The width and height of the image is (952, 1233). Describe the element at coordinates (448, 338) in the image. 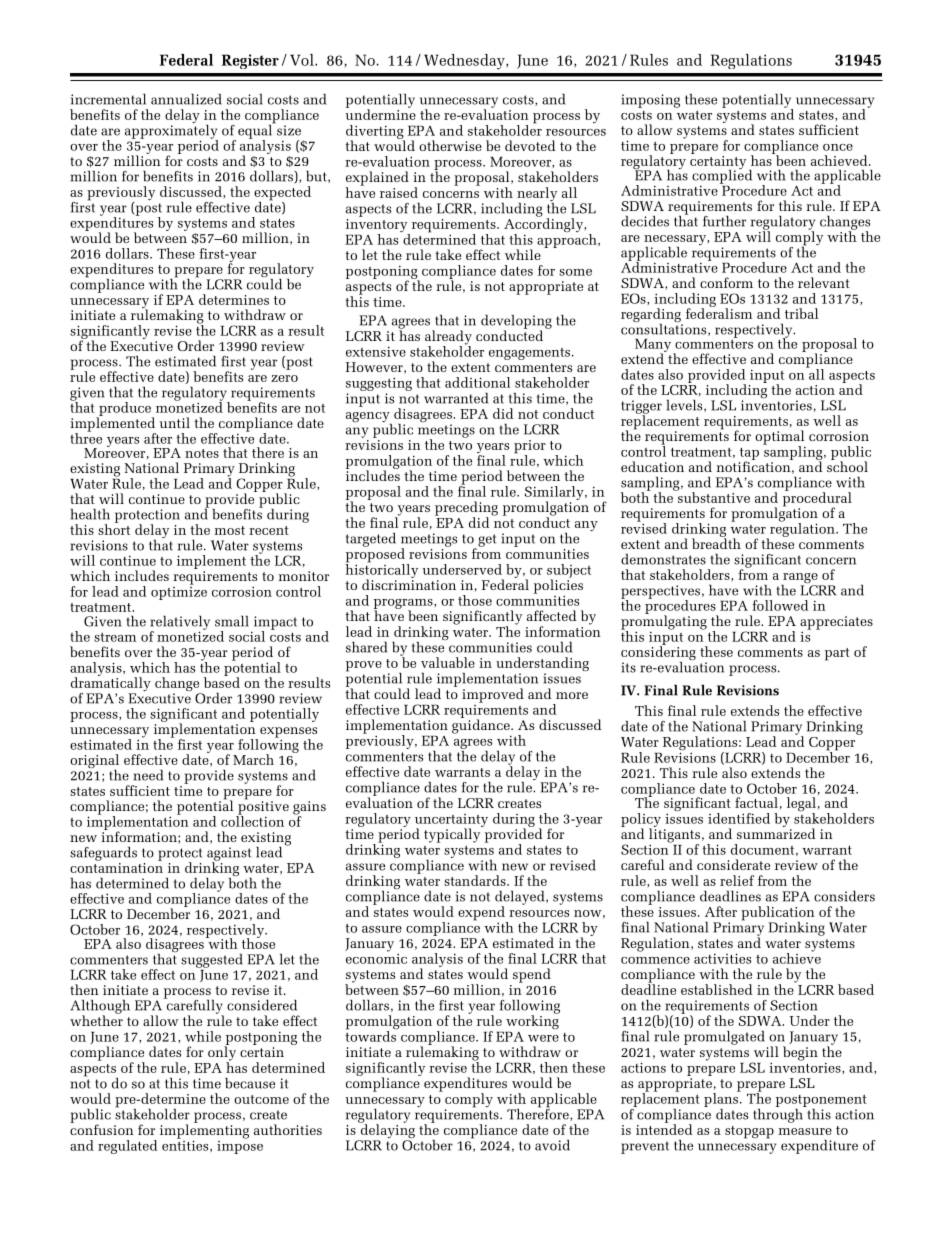

I see `already` at that location.
